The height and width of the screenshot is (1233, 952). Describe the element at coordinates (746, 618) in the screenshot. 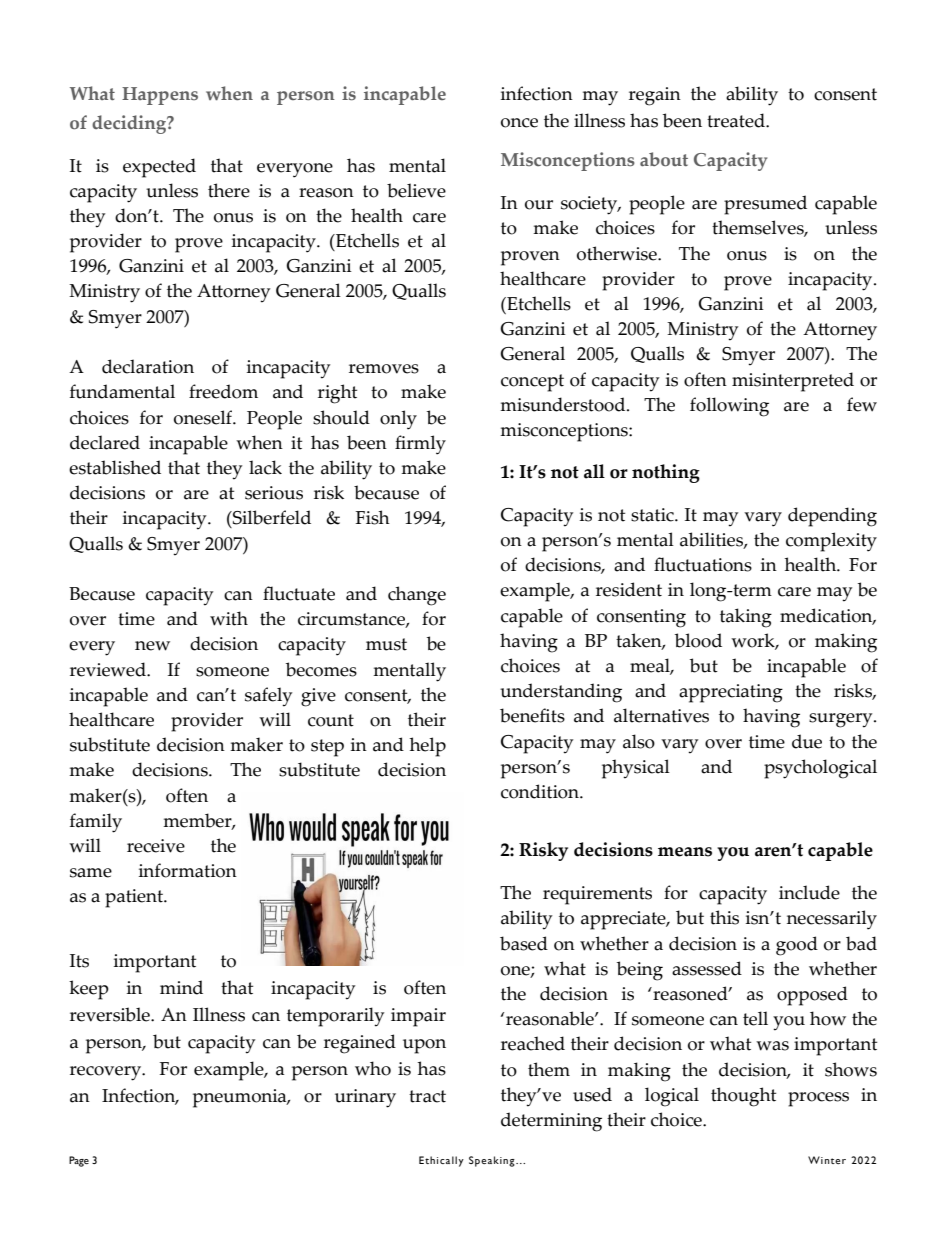

I see `taking` at that location.
